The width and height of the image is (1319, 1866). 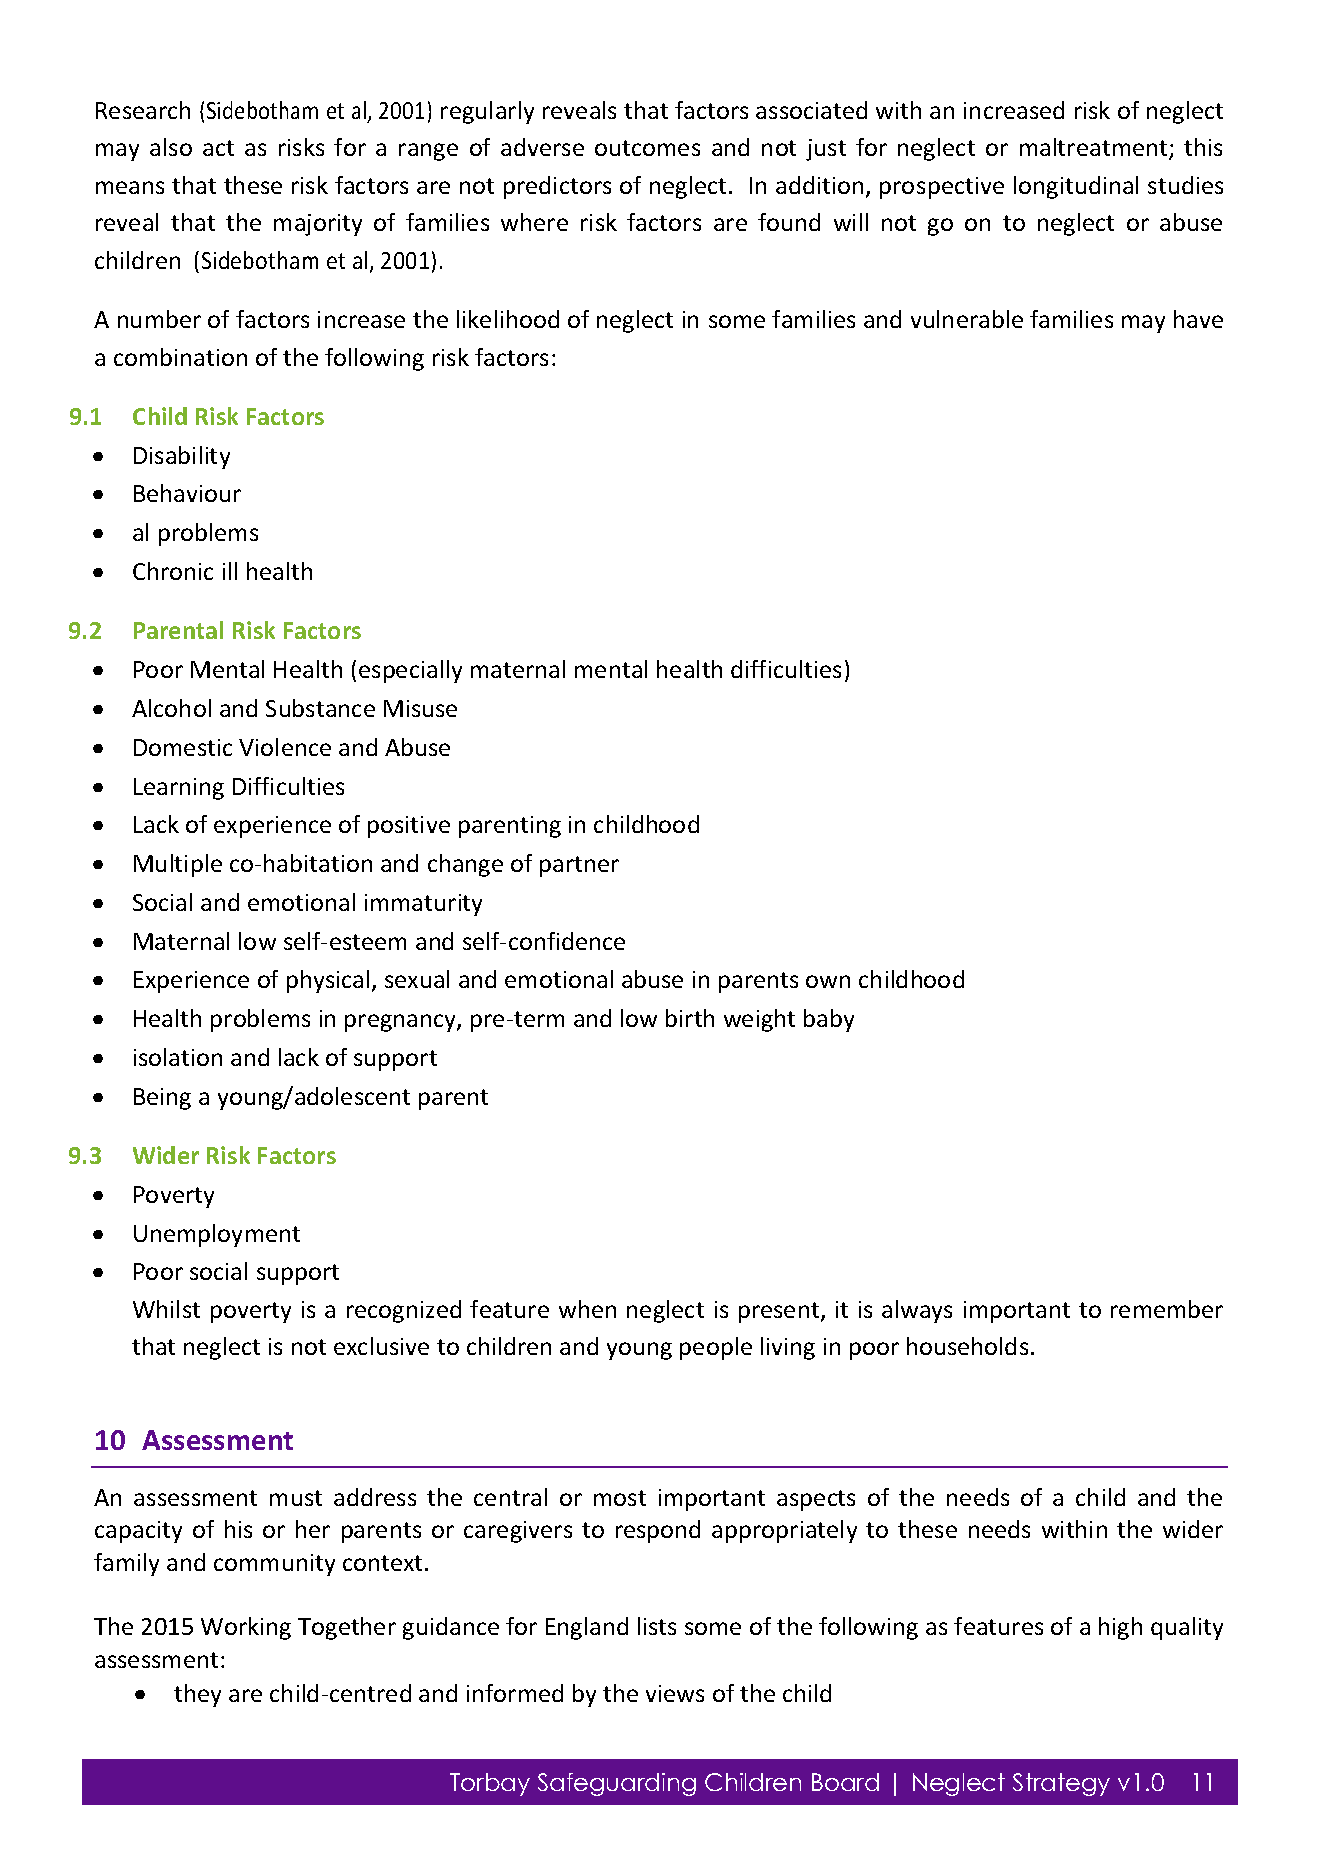 What do you see at coordinates (1095, 149) in the image?
I see `maltreatment` at bounding box center [1095, 149].
